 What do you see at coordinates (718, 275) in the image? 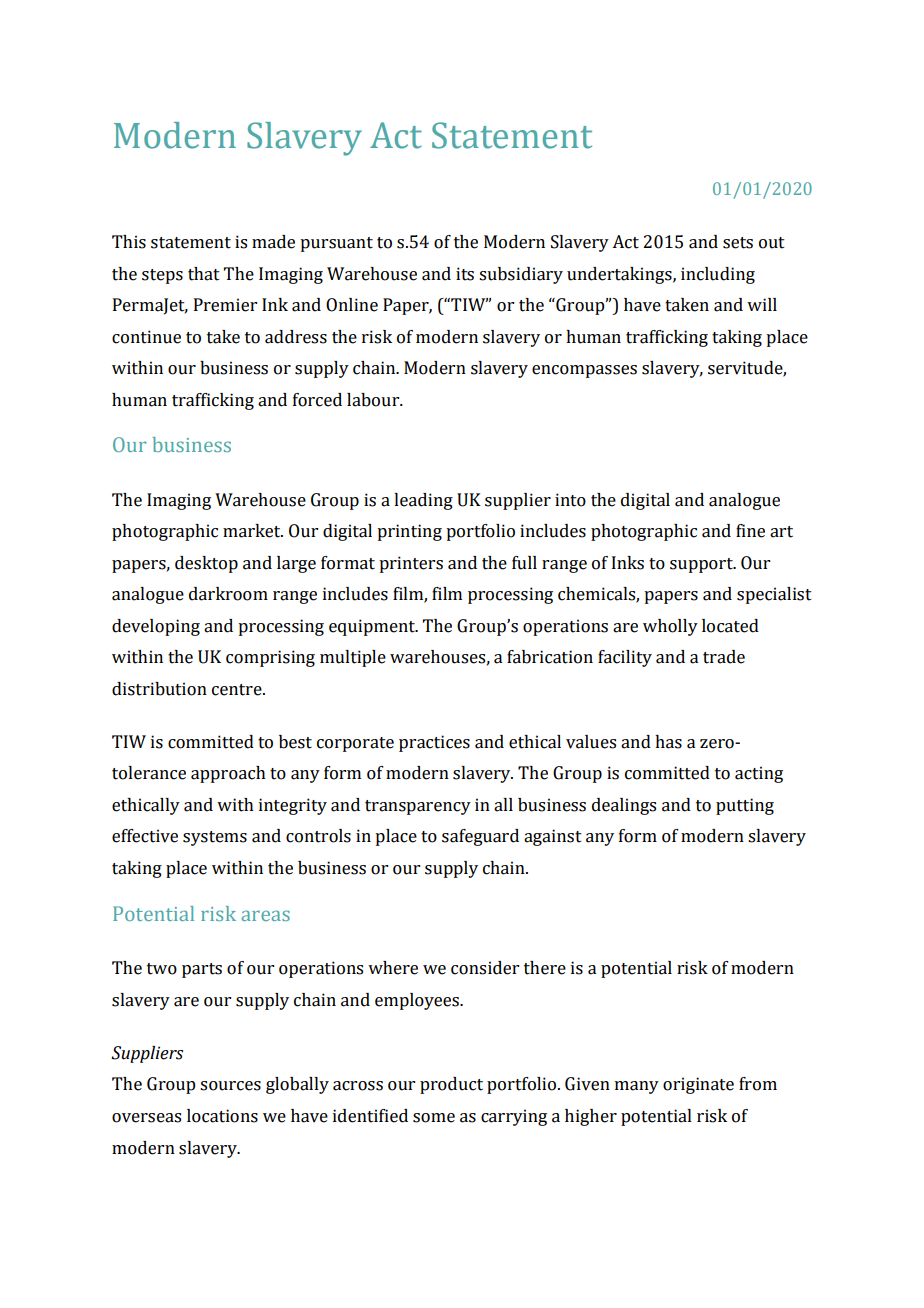
I see `including` at bounding box center [718, 275].
